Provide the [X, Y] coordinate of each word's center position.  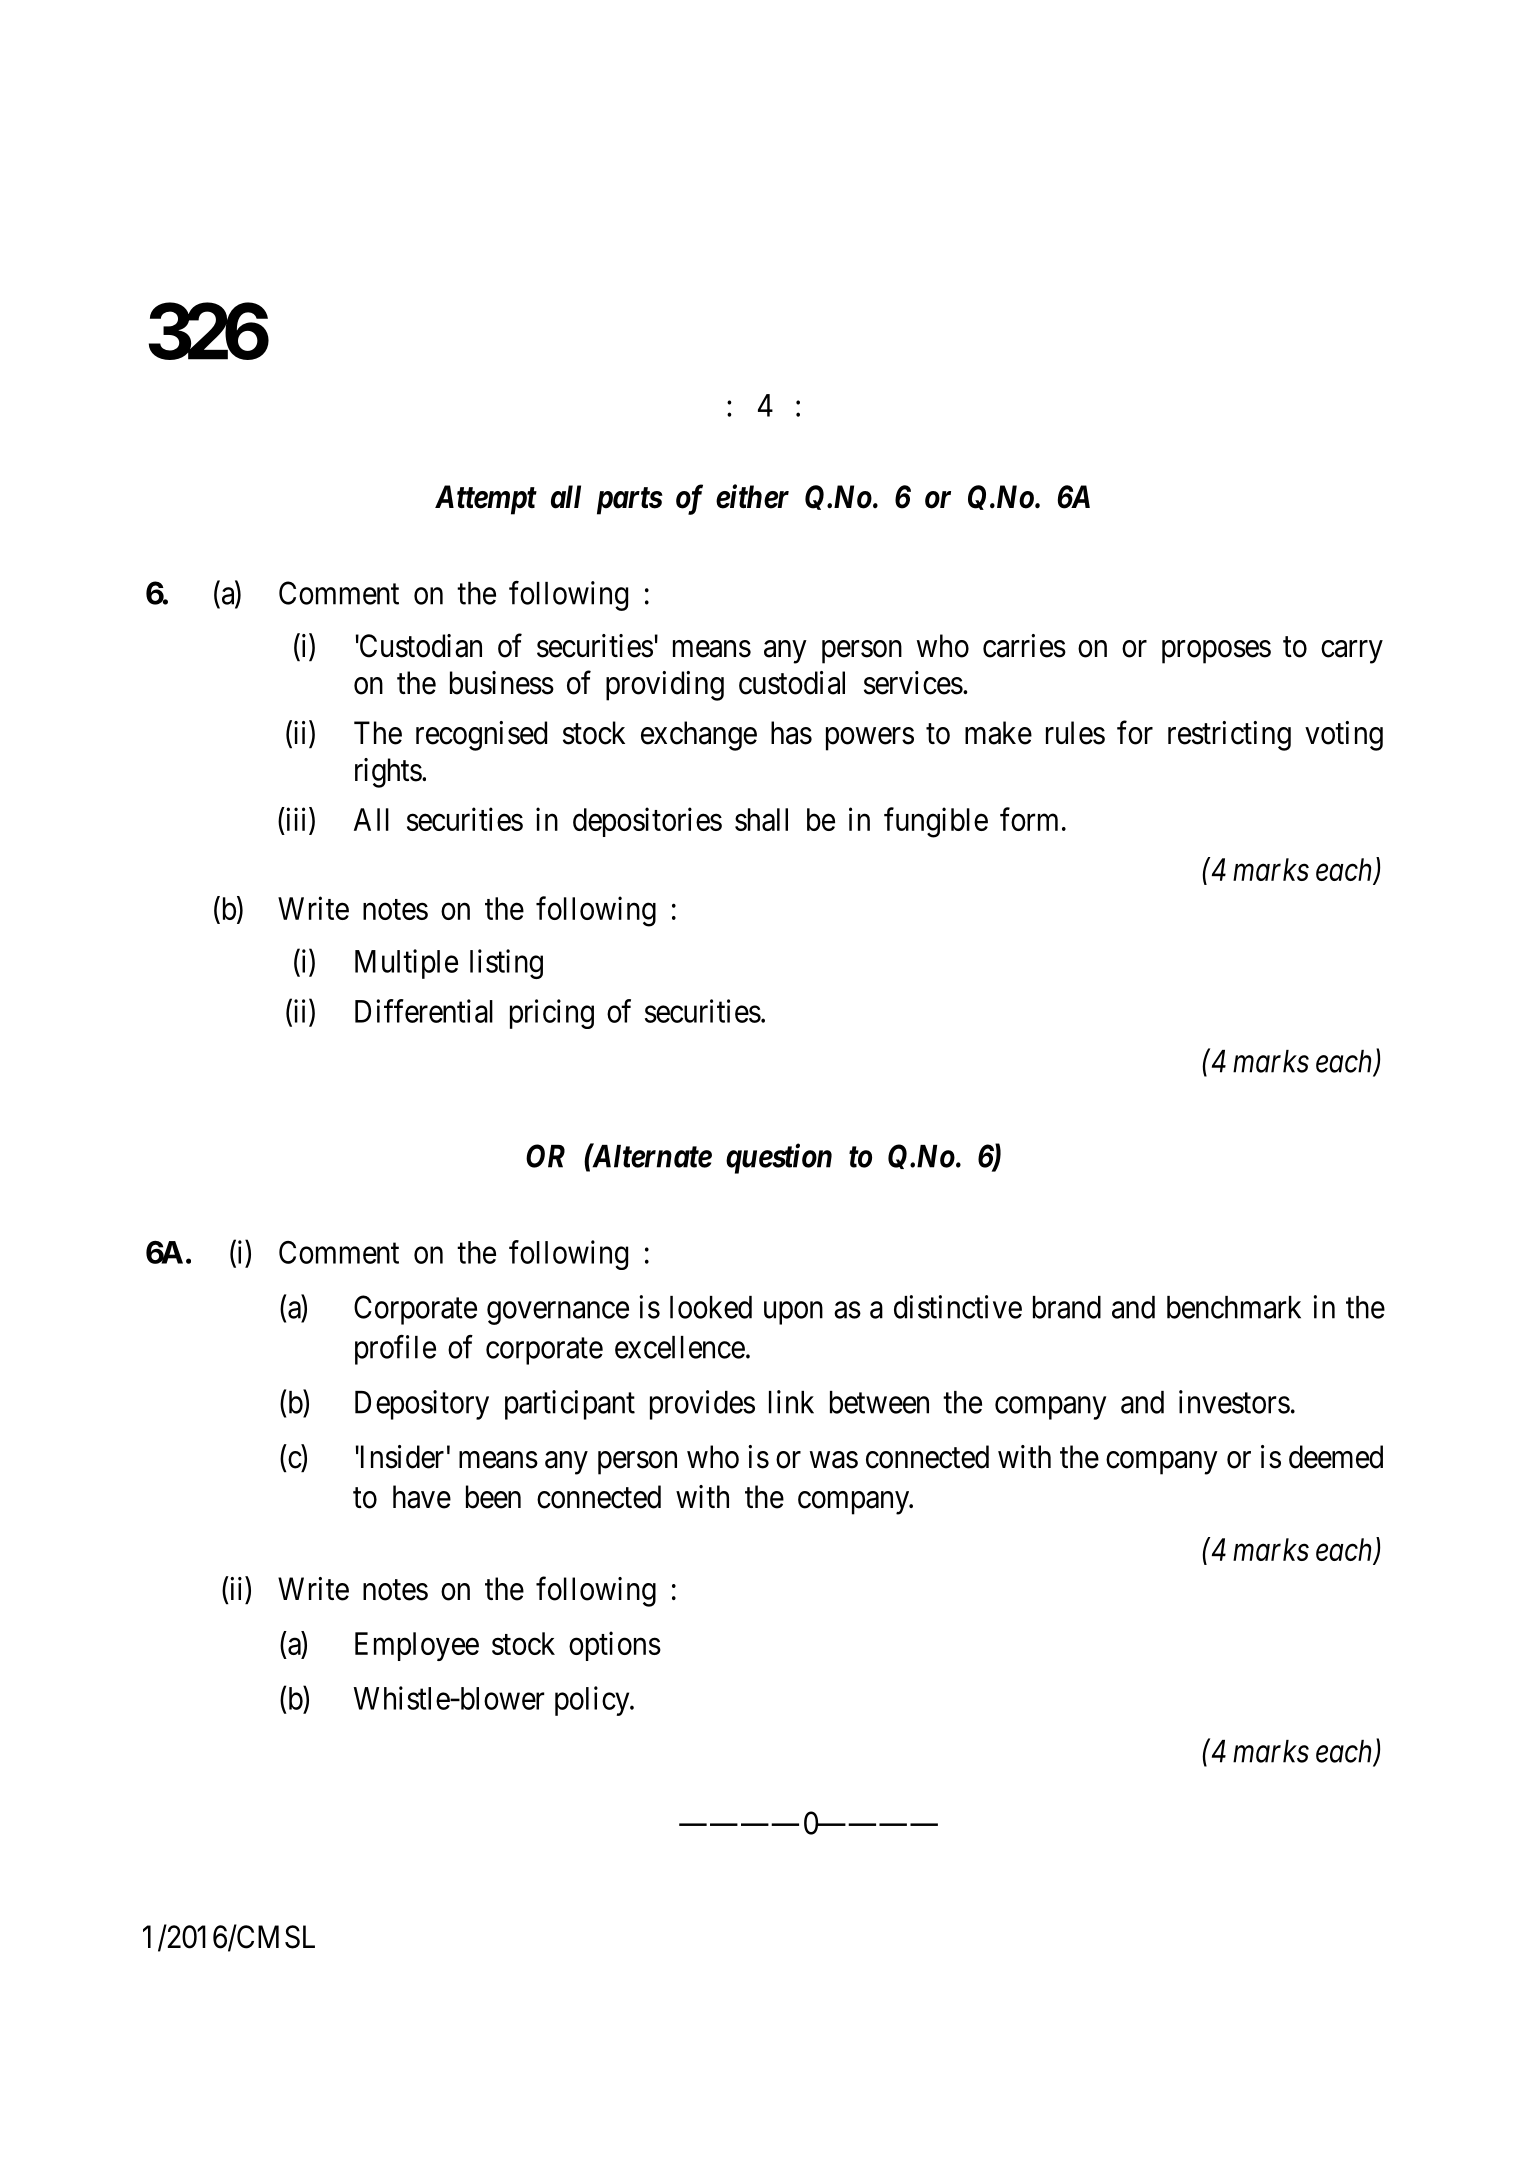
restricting [1229, 736]
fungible [936, 822]
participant [570, 1405]
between [879, 1402]
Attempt [486, 500]
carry [1352, 652]
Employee [417, 1646]
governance [558, 1313]
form [1029, 819]
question [779, 1159]
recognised [481, 736]
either [752, 496]
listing [506, 964]
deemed [1336, 1457]
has [791, 733]
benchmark [1234, 1307]
